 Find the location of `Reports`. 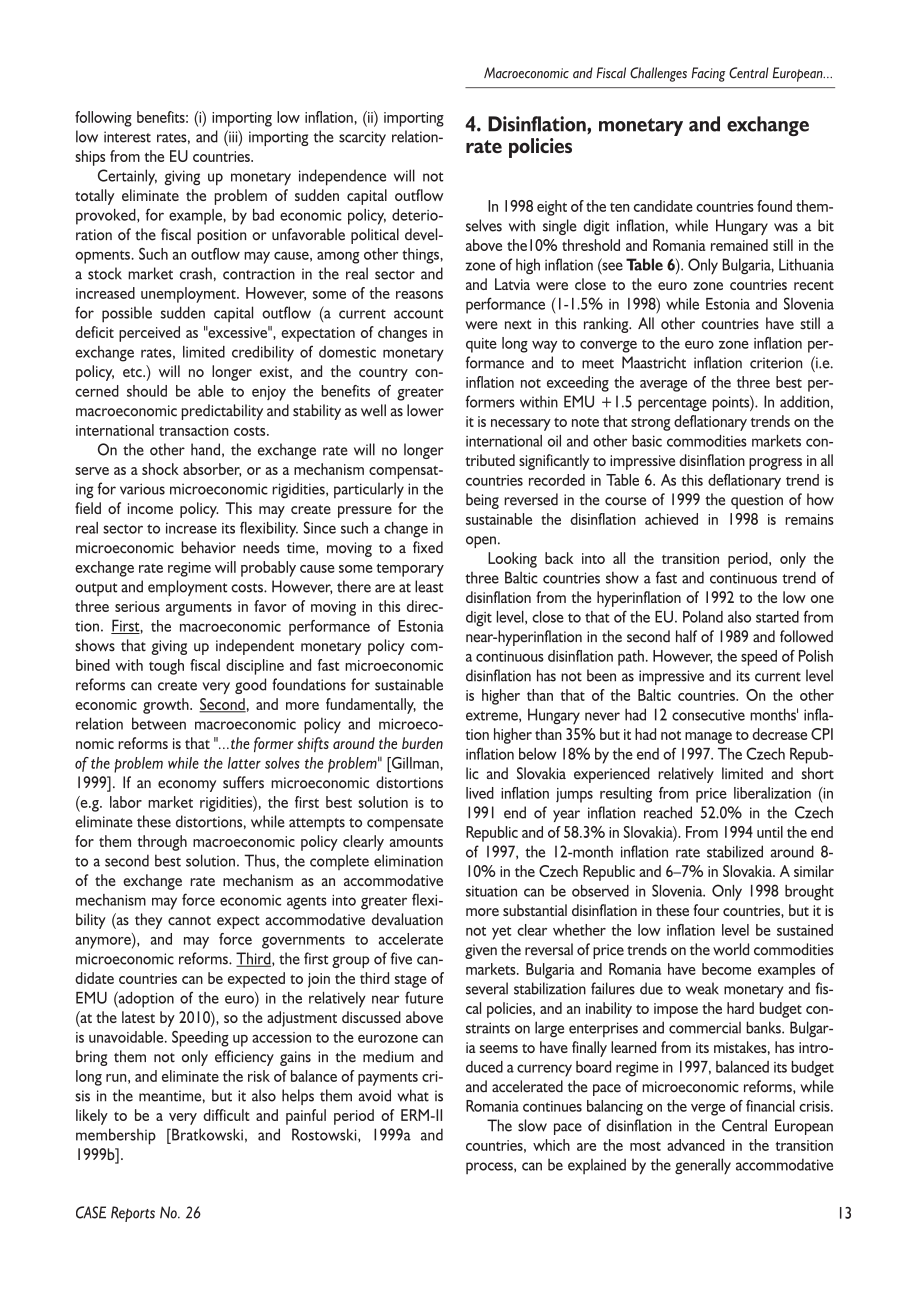

Reports is located at coordinates (133, 1214).
